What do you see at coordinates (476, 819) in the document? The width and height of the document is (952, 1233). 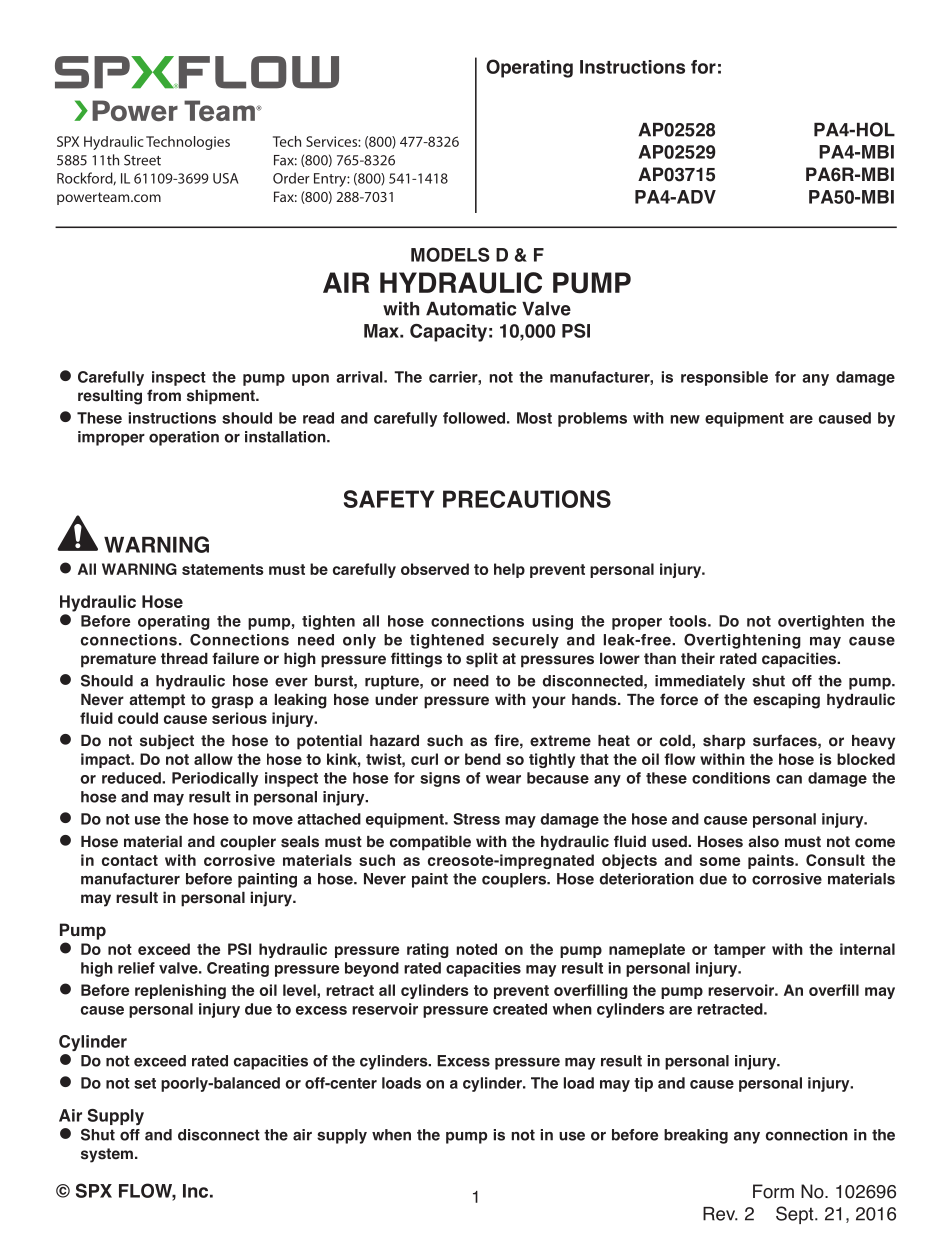 I see `Stress` at bounding box center [476, 819].
